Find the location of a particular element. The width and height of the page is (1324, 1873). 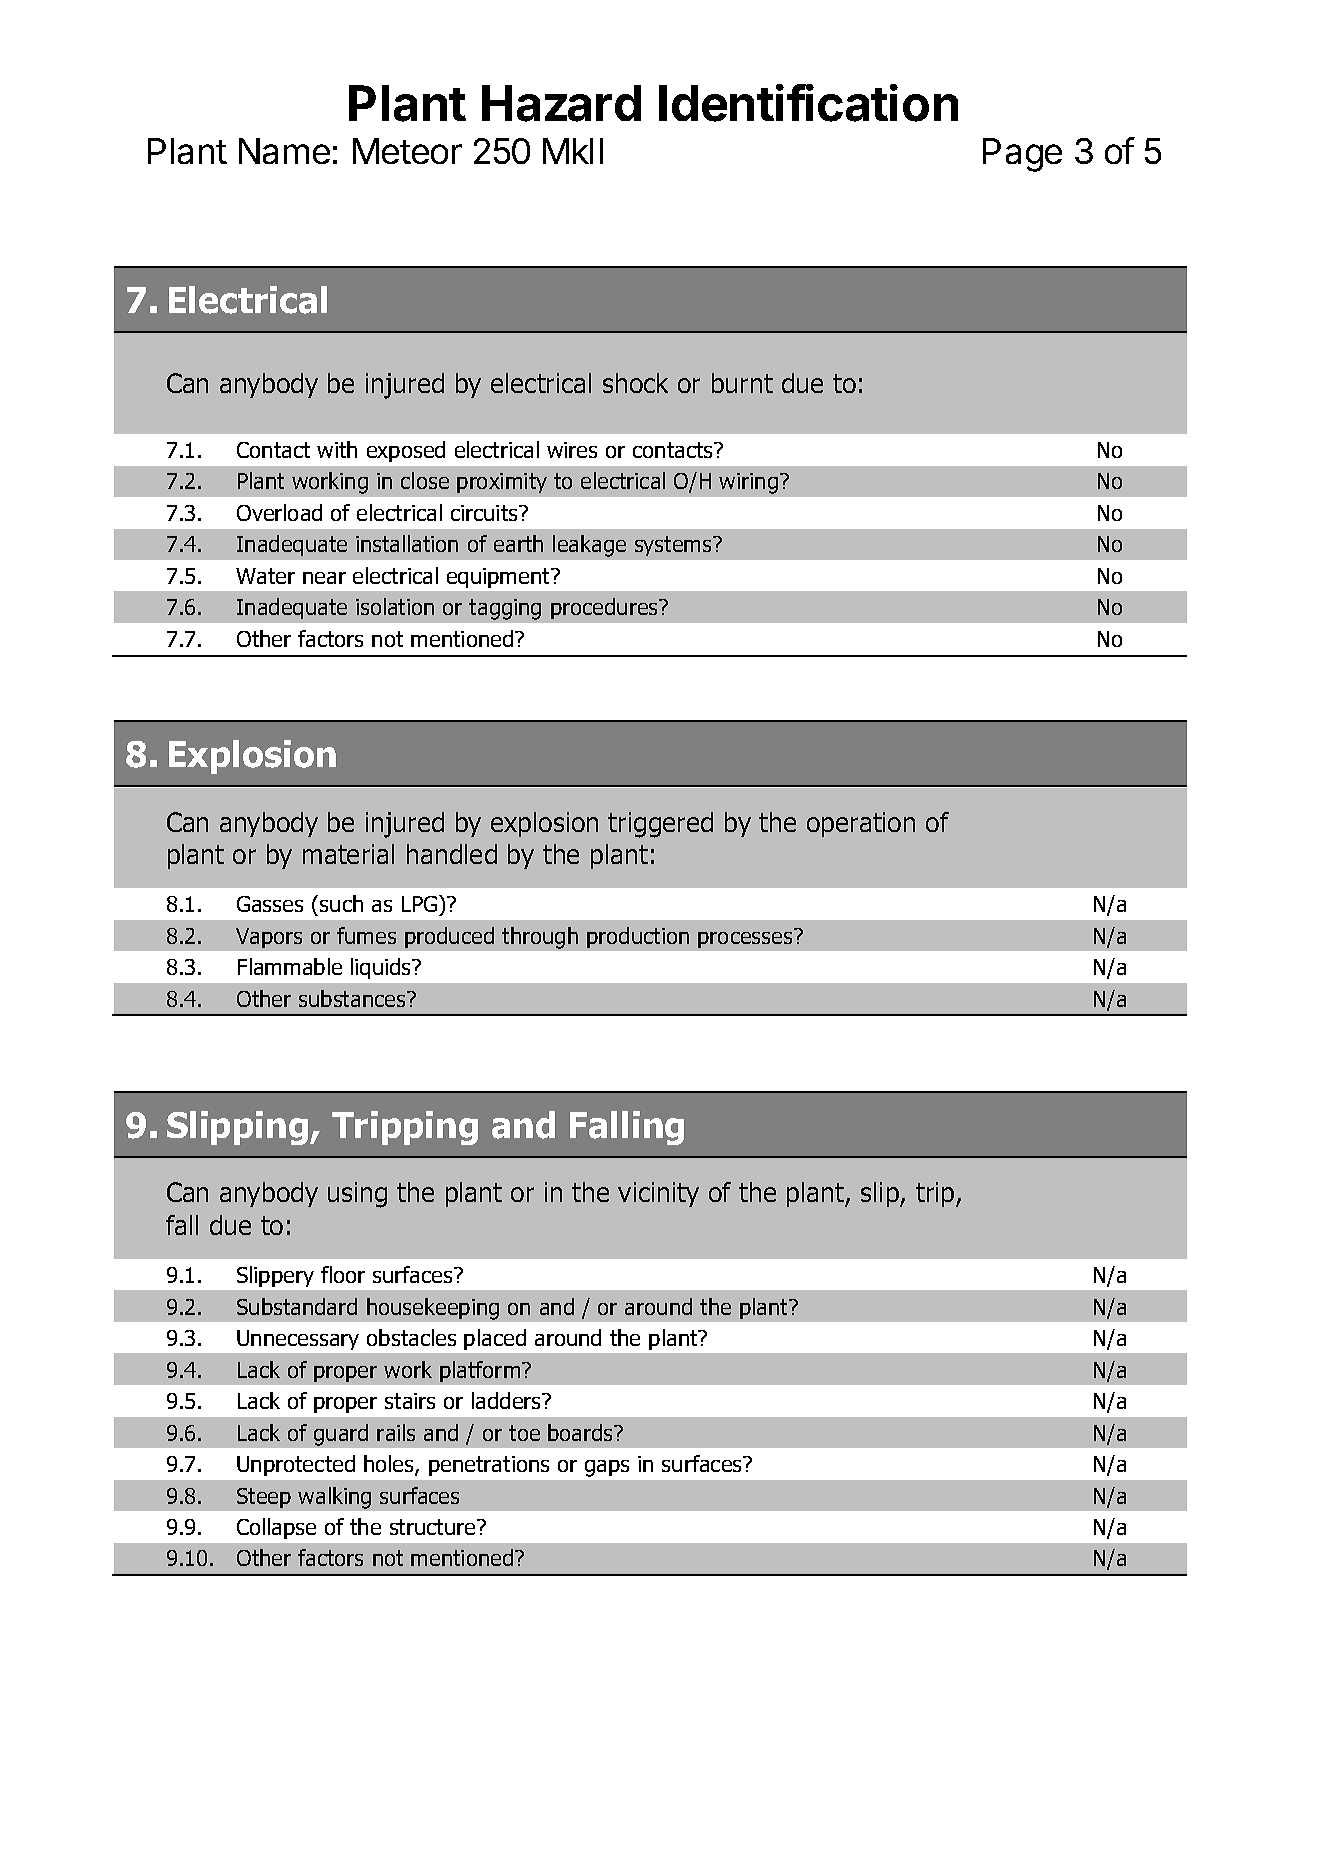

Page is located at coordinates (1022, 155).
